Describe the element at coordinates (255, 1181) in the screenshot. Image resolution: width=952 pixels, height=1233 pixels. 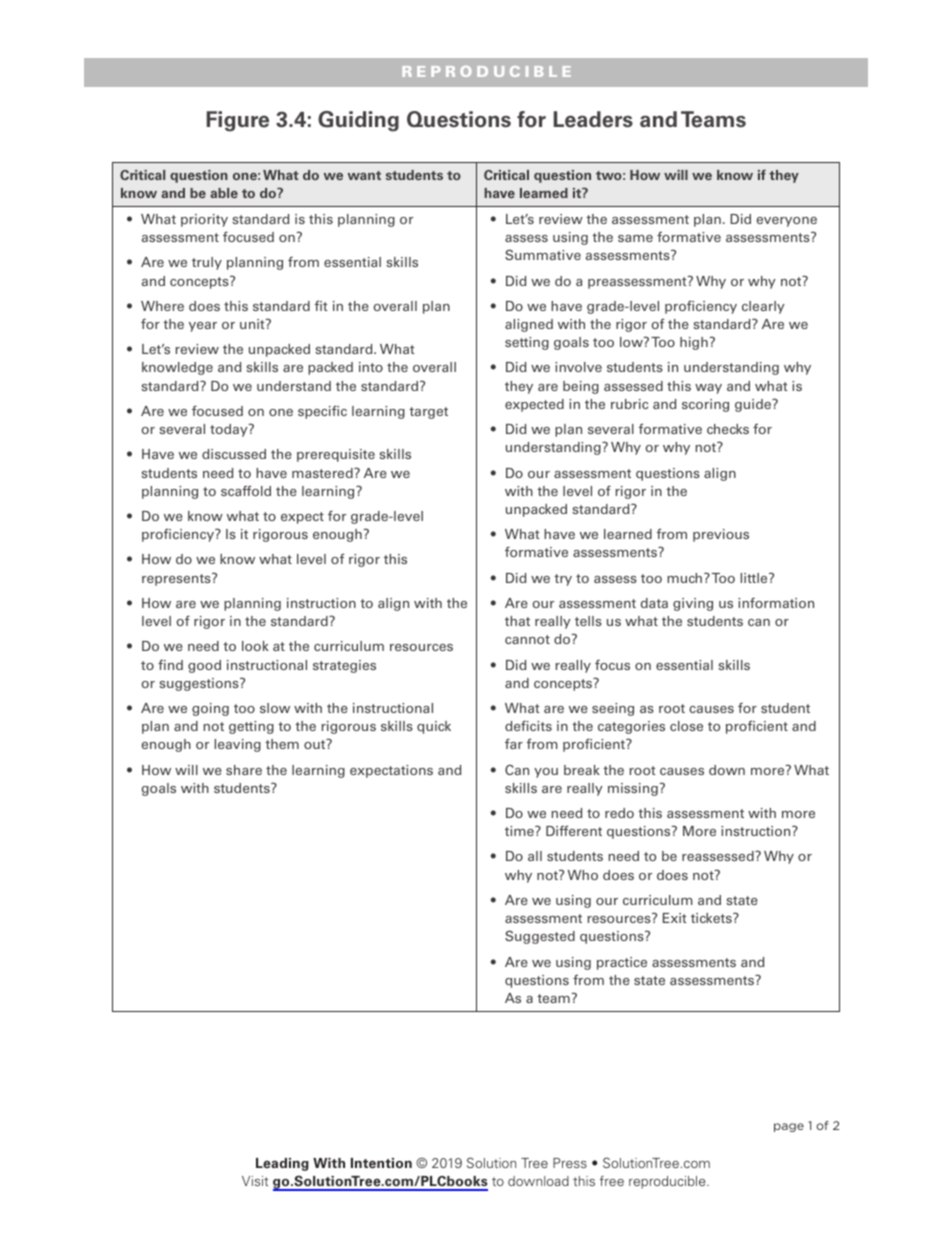
I see `Visit` at that location.
